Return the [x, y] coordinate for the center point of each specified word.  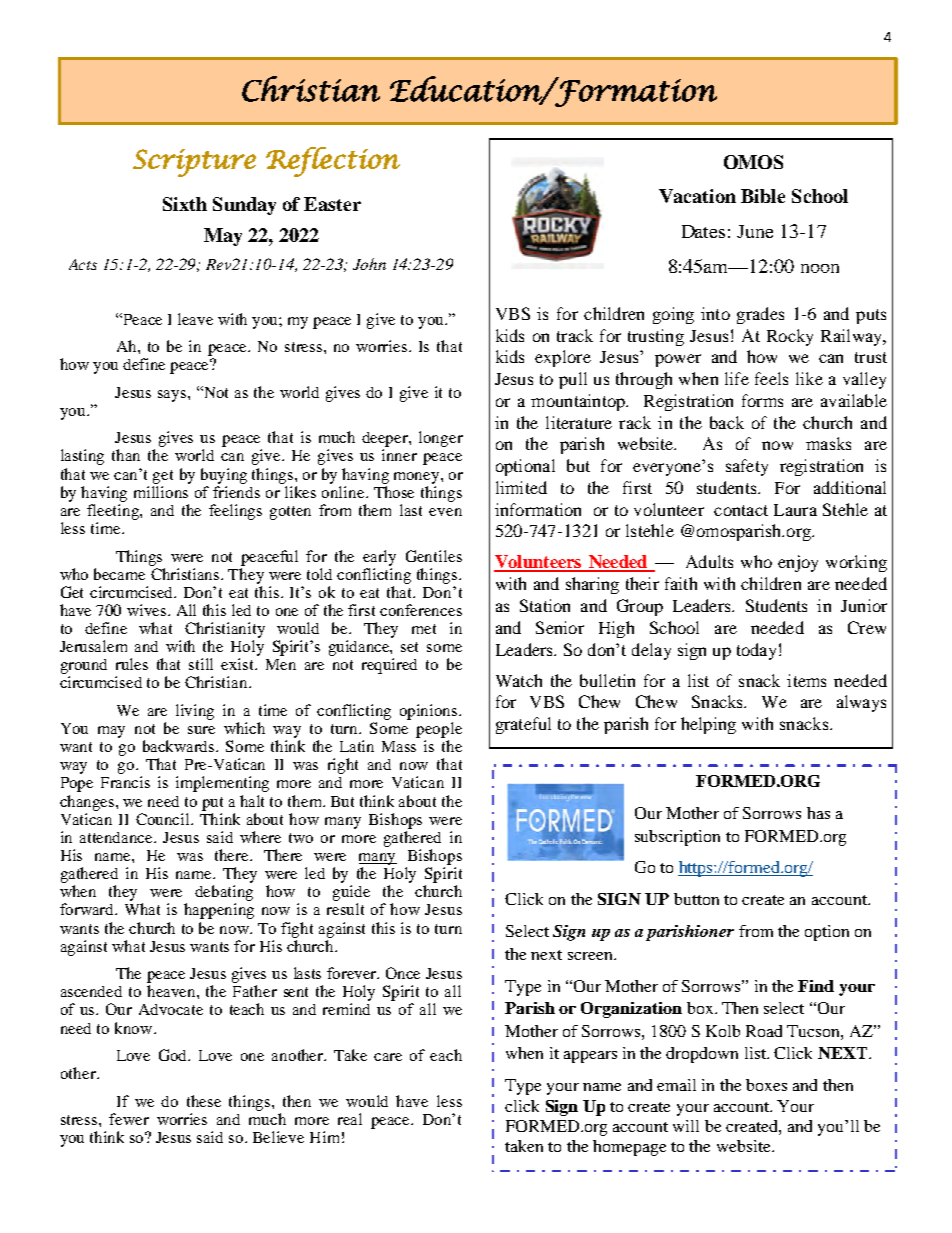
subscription [677, 838]
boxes [766, 1085]
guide [351, 893]
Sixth [185, 204]
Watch [519, 680]
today [756, 651]
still [201, 664]
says [173, 396]
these [204, 1101]
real [350, 1119]
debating [224, 893]
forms [762, 400]
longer [441, 439]
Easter [332, 204]
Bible [763, 196]
